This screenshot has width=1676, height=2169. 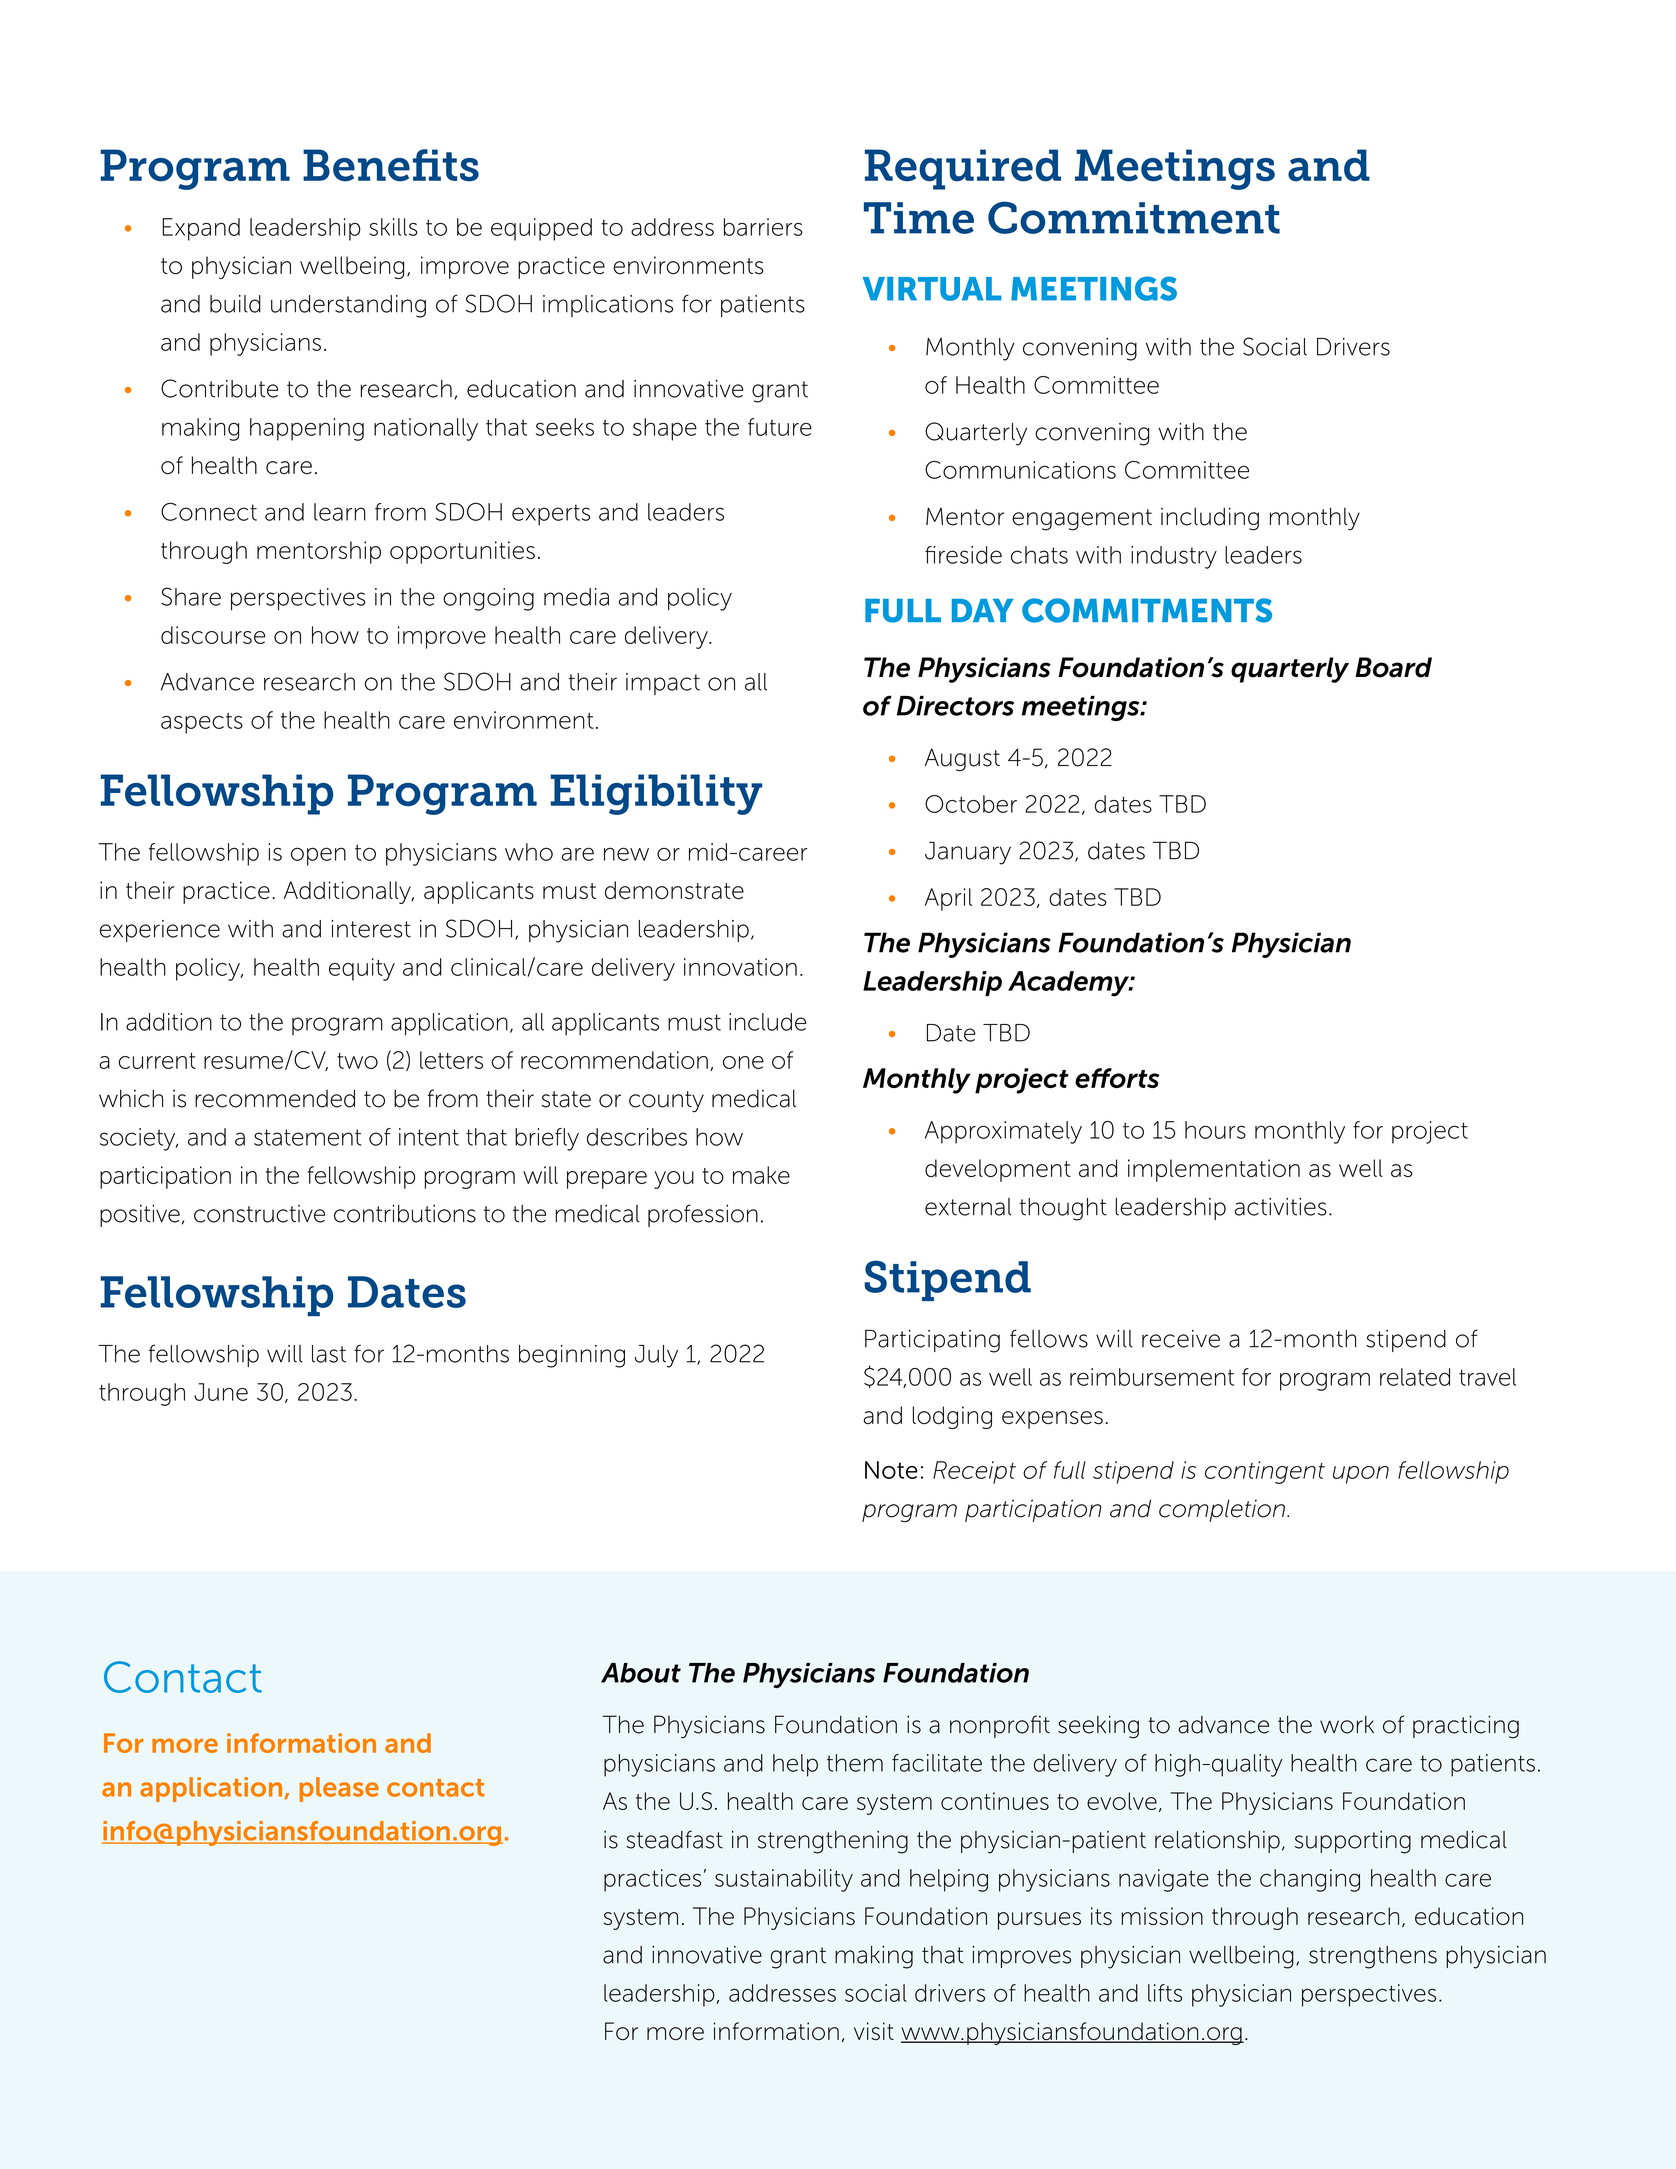 I want to click on impact, so click(x=663, y=684).
